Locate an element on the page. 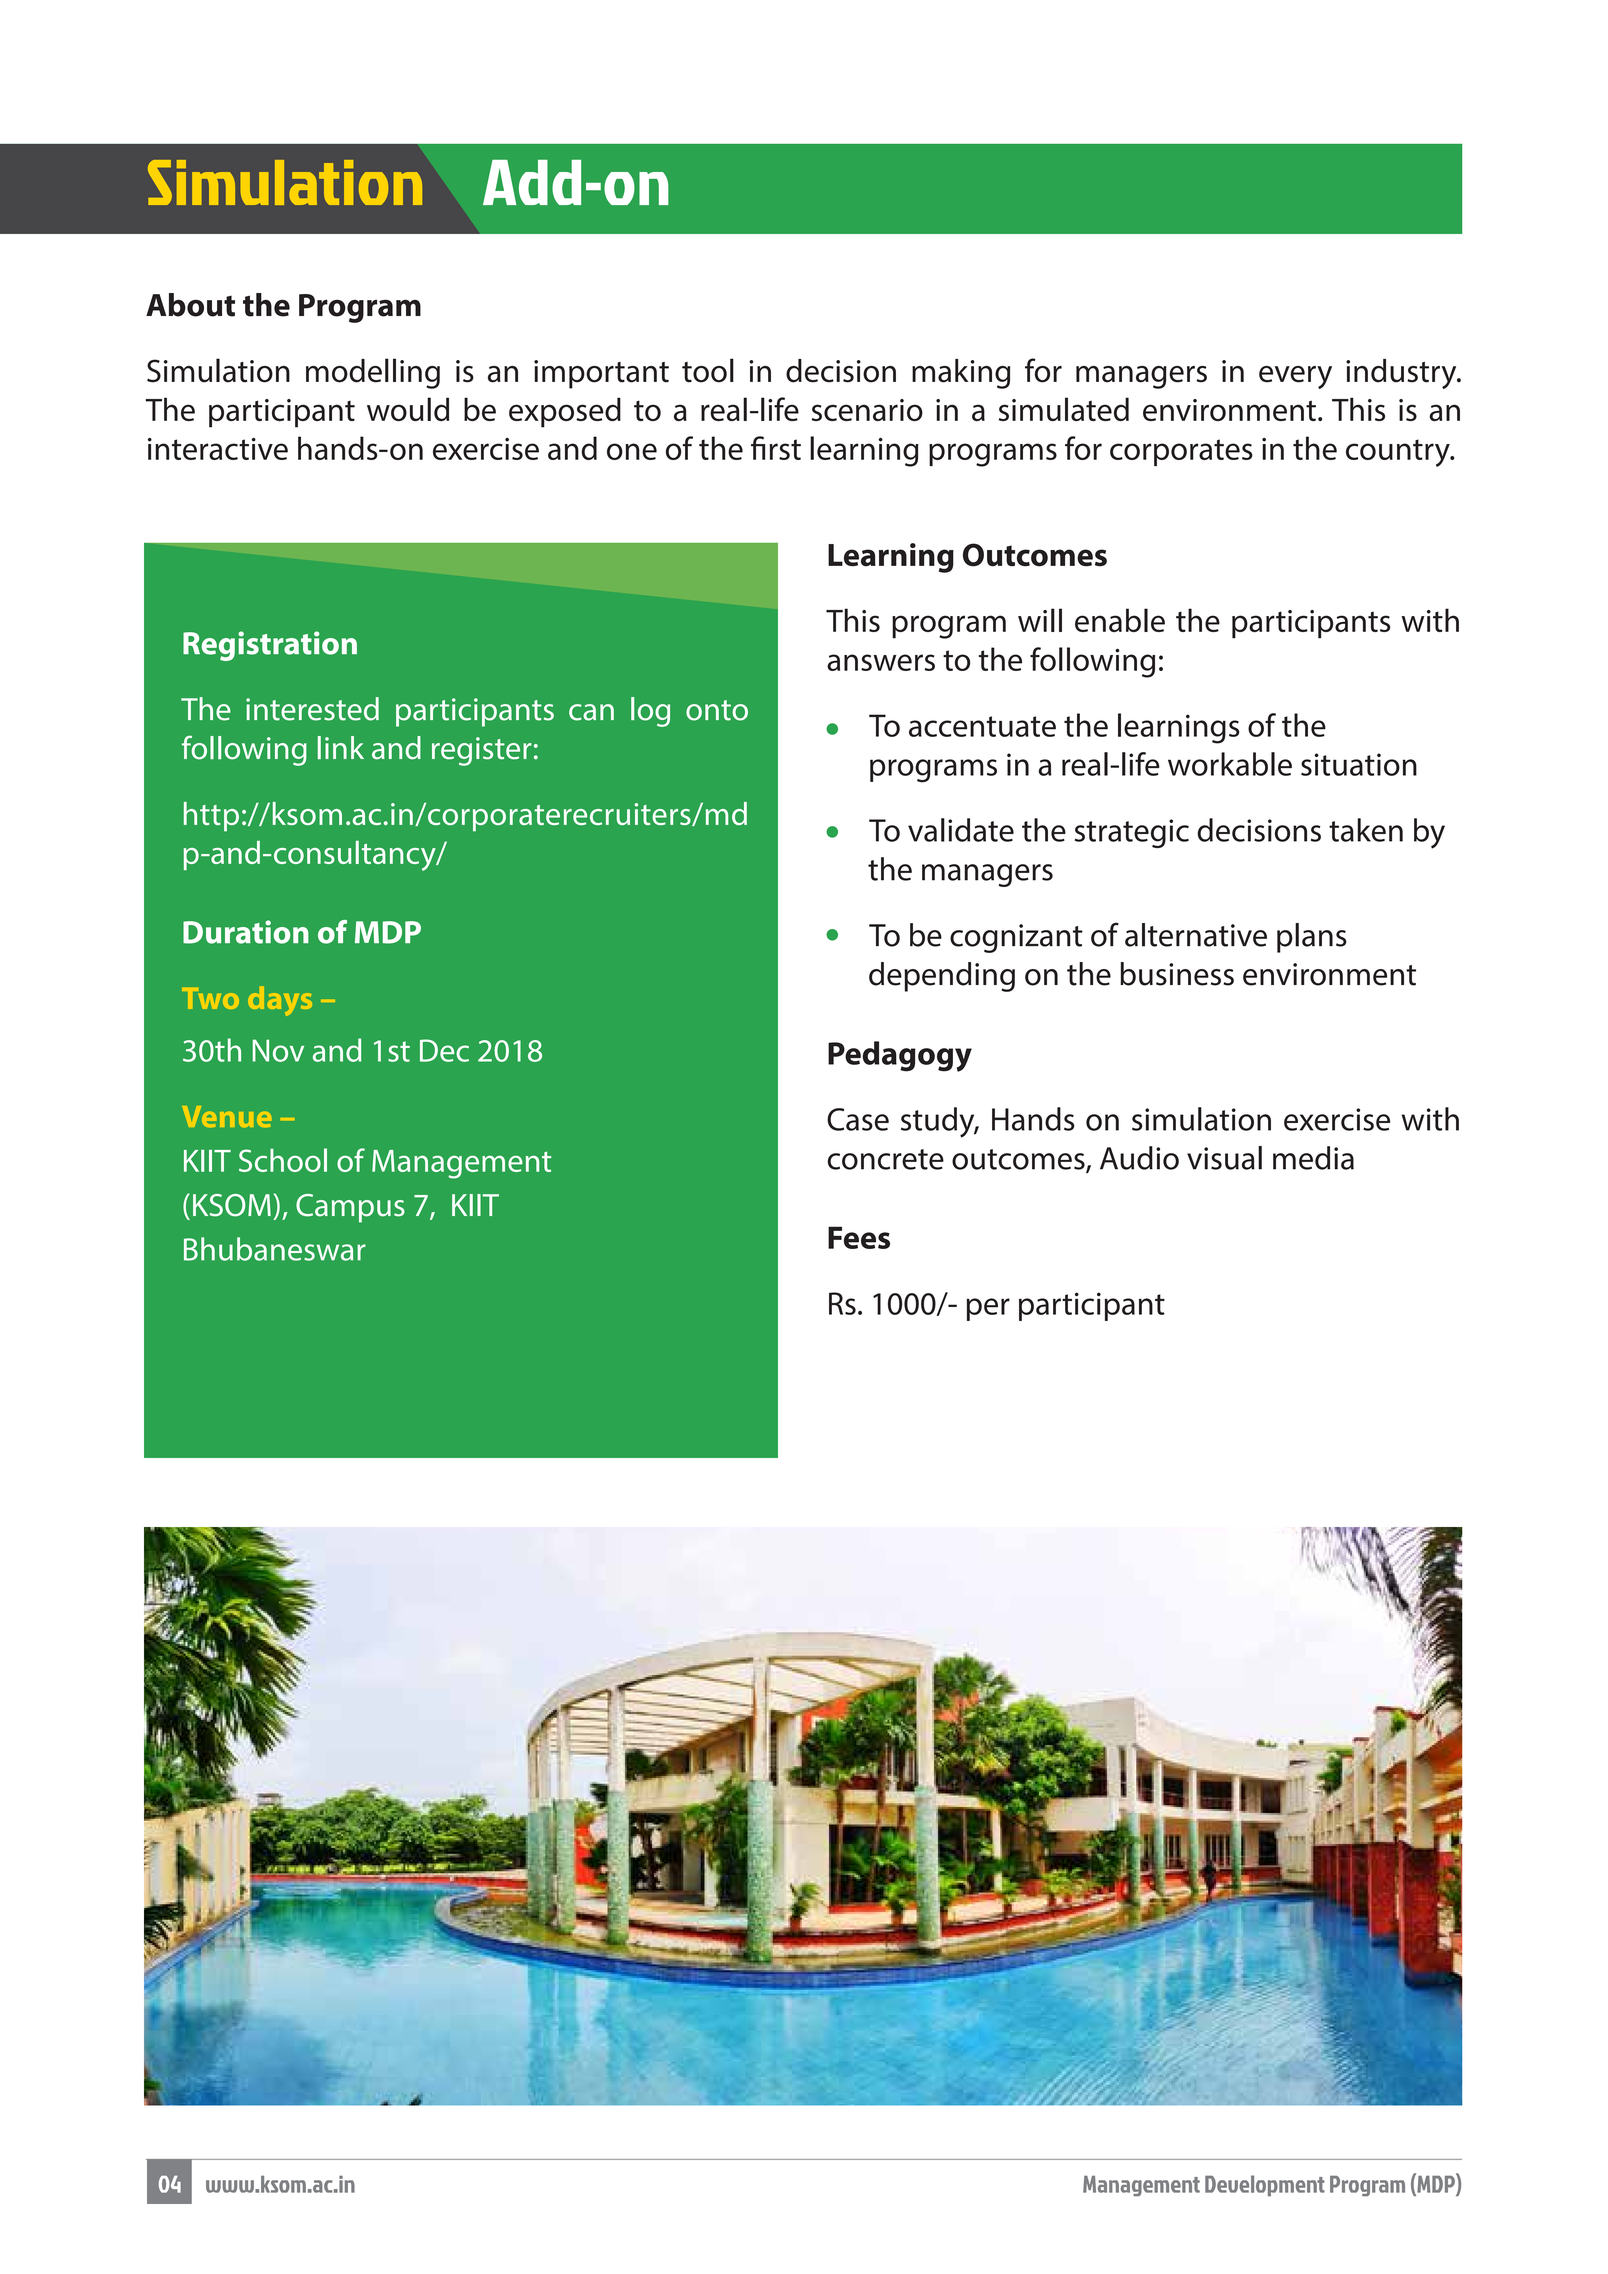  Campus is located at coordinates (350, 1208).
